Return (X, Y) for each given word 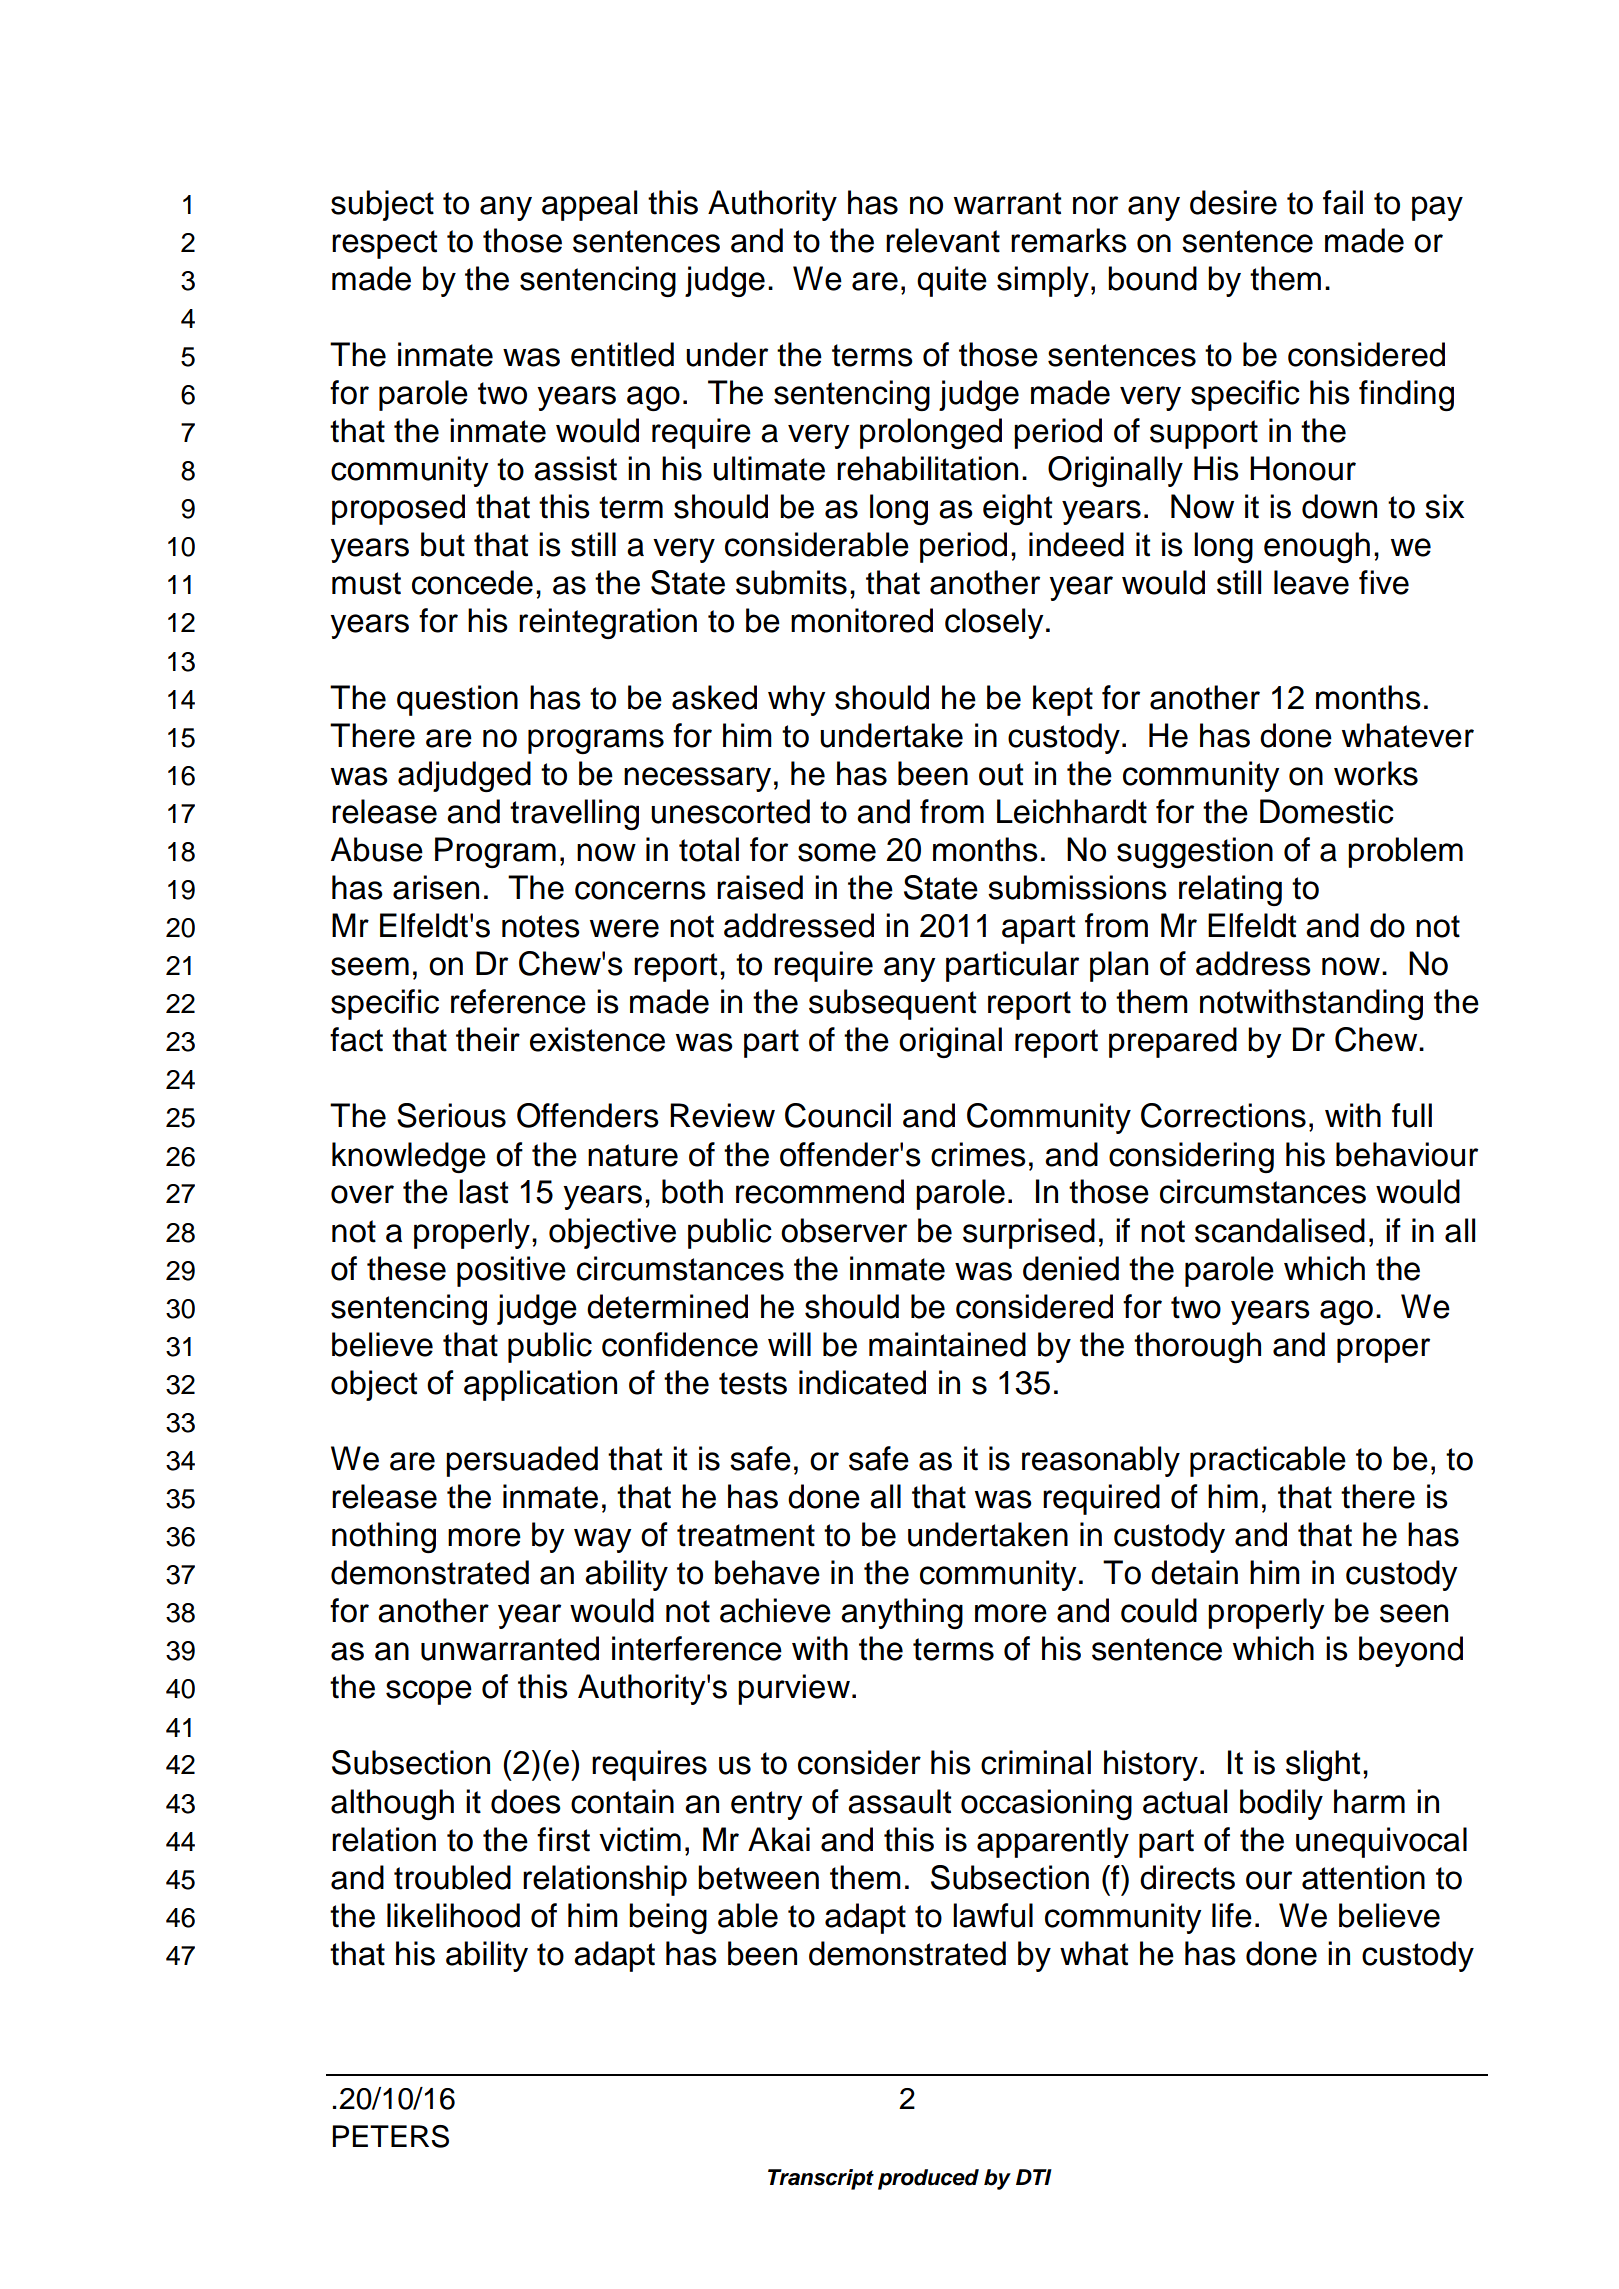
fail (1343, 202)
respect (384, 244)
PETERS (390, 2136)
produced (928, 2179)
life (1232, 1915)
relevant (943, 240)
